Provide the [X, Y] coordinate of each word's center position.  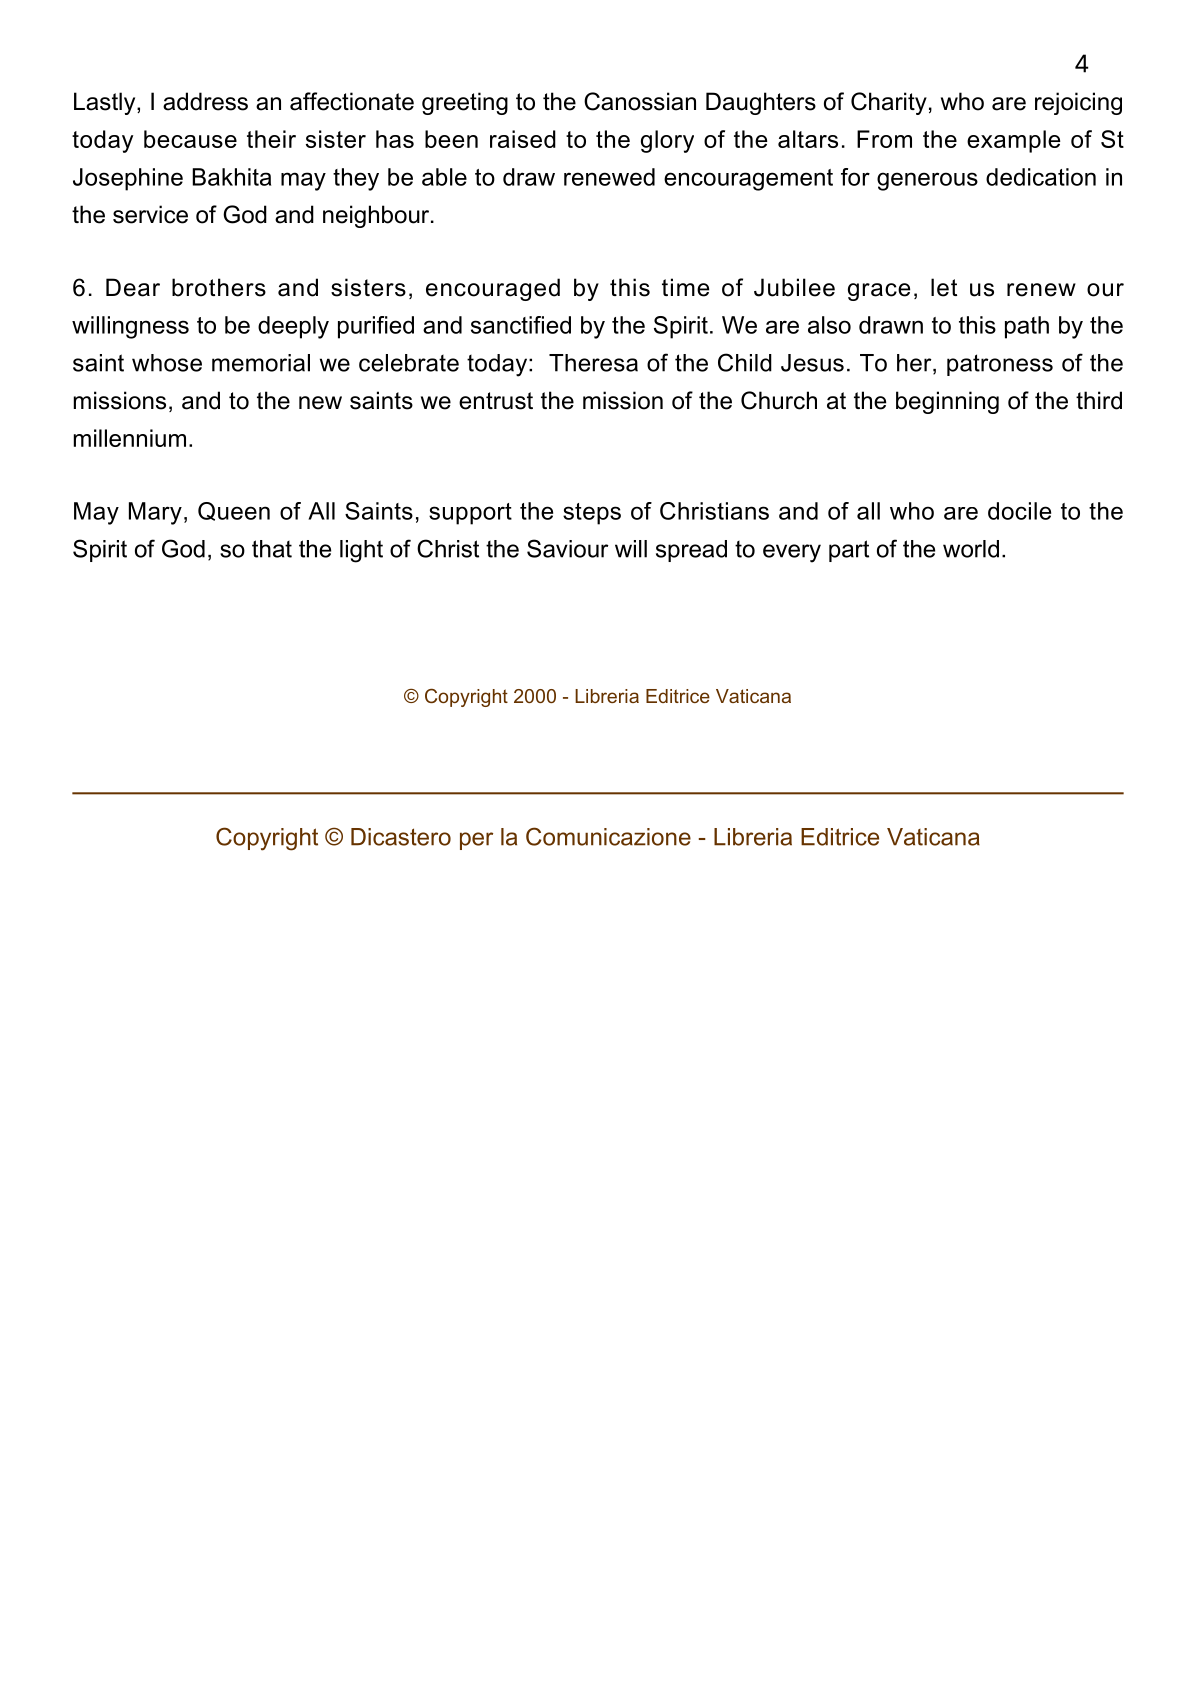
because [190, 139]
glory [667, 141]
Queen [234, 511]
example [1014, 141]
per [476, 841]
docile [1019, 511]
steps [592, 514]
